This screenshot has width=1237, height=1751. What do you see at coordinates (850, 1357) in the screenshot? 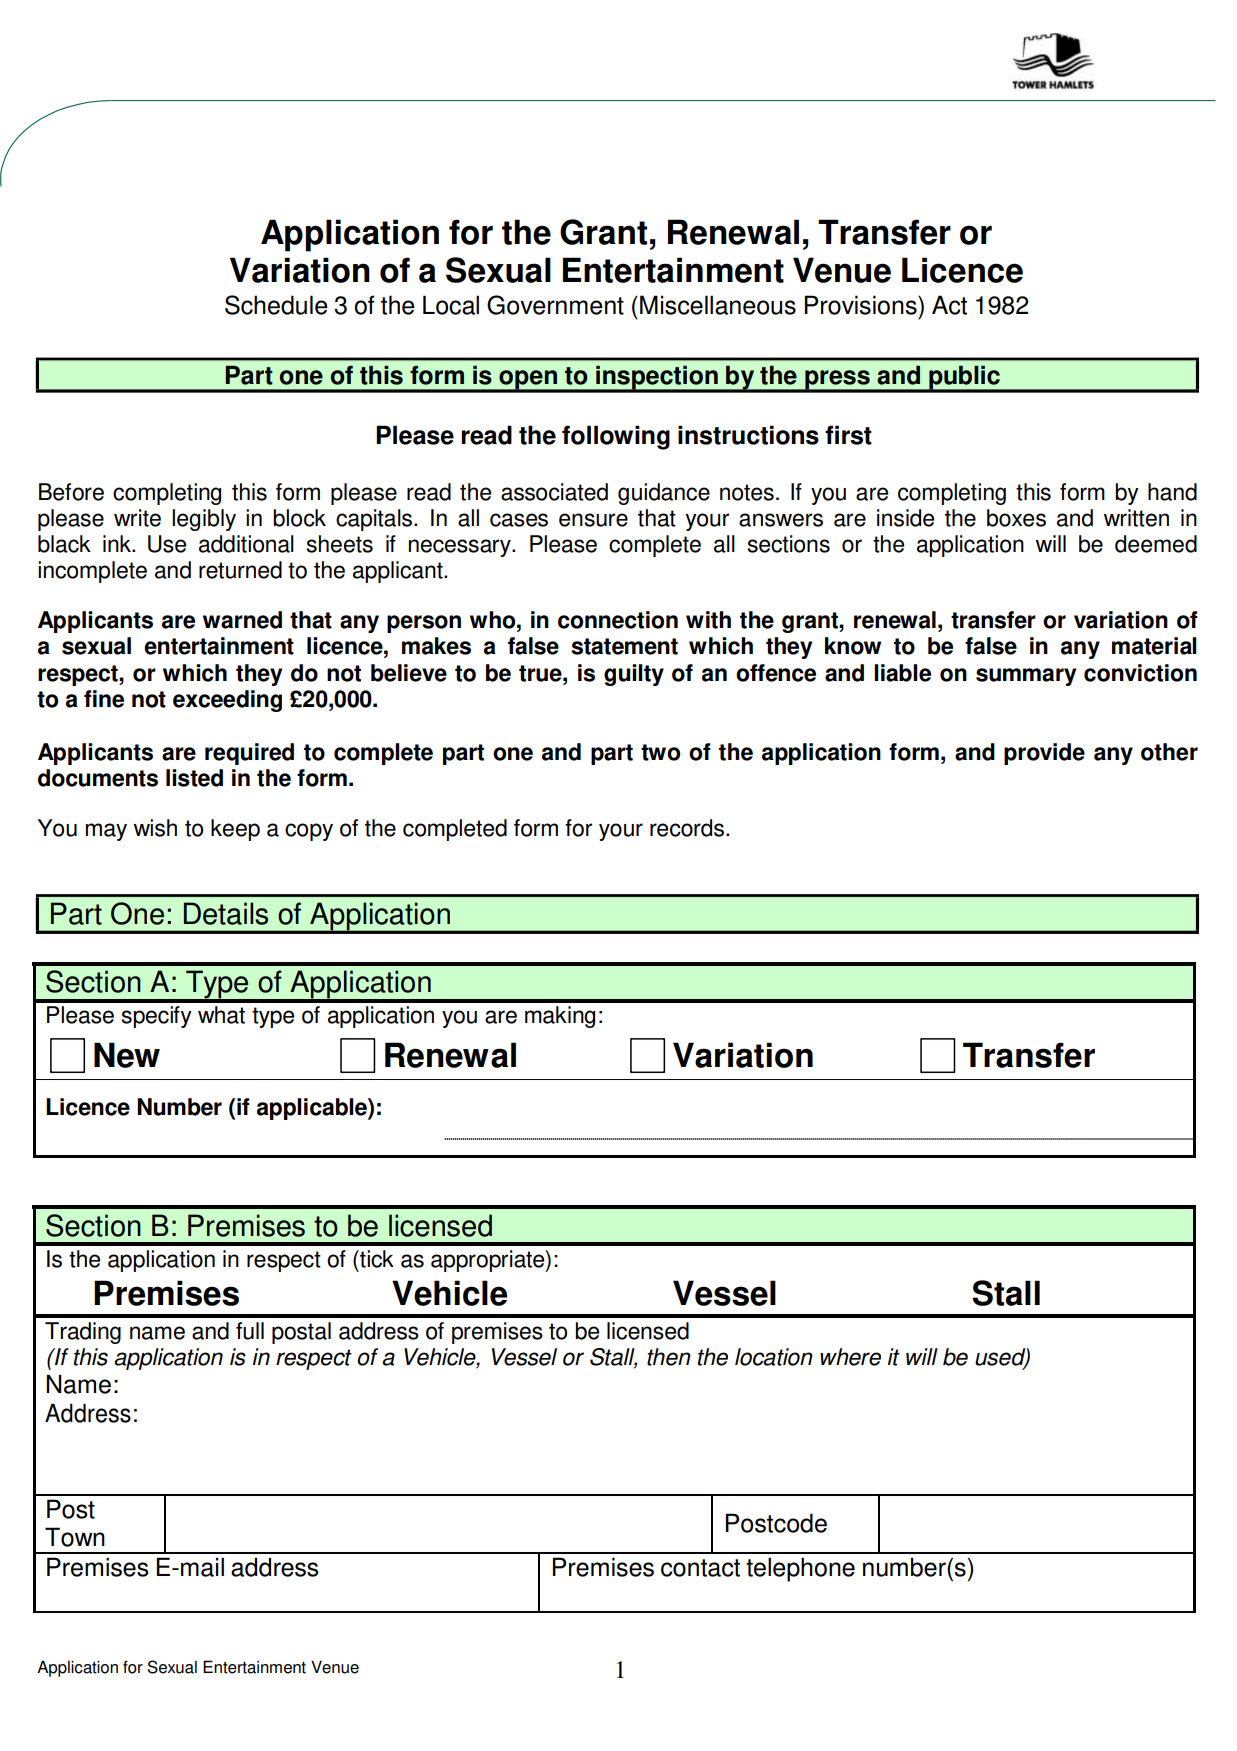
I see `where` at bounding box center [850, 1357].
